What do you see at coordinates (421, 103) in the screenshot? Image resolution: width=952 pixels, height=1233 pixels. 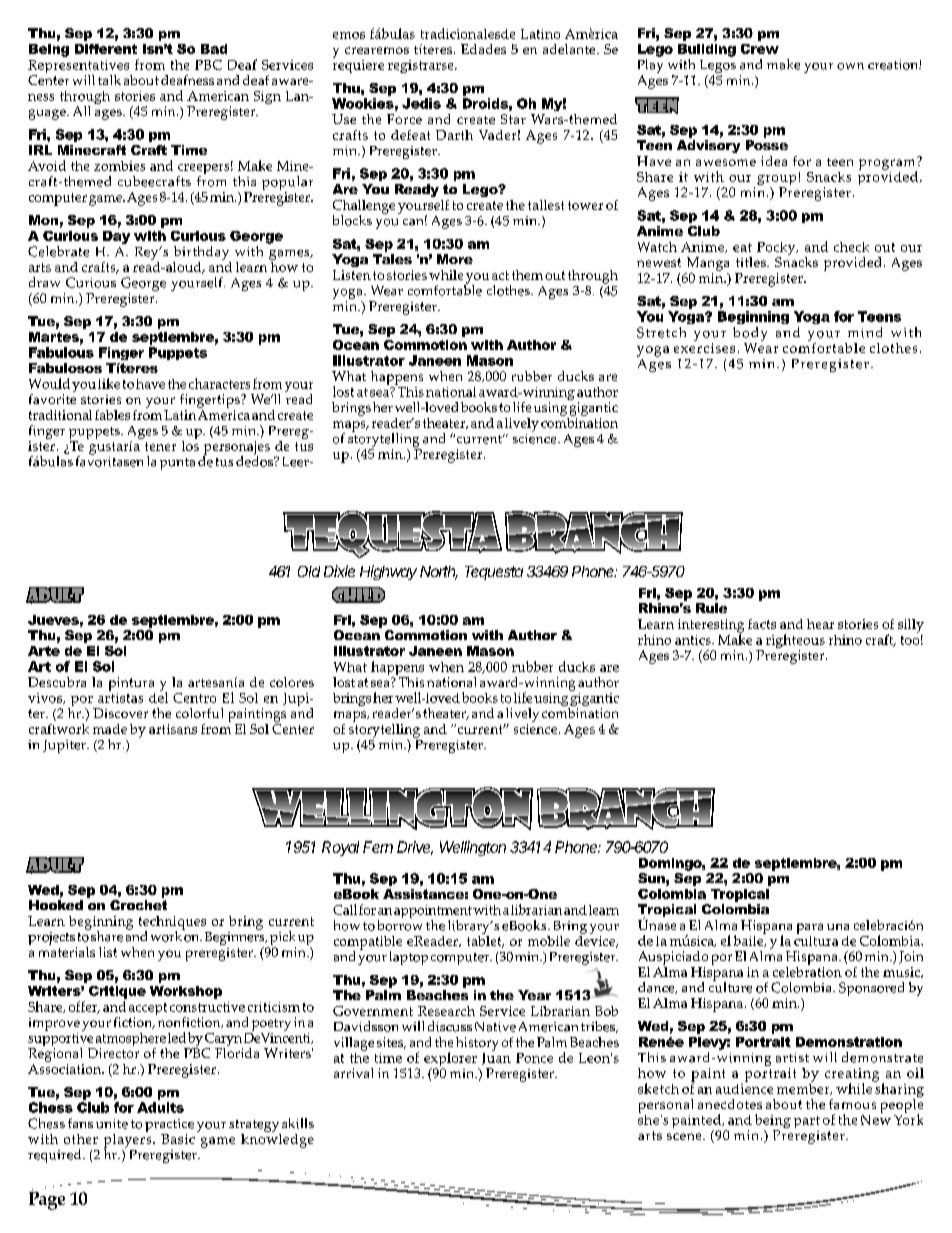 I see `Jedis` at bounding box center [421, 103].
